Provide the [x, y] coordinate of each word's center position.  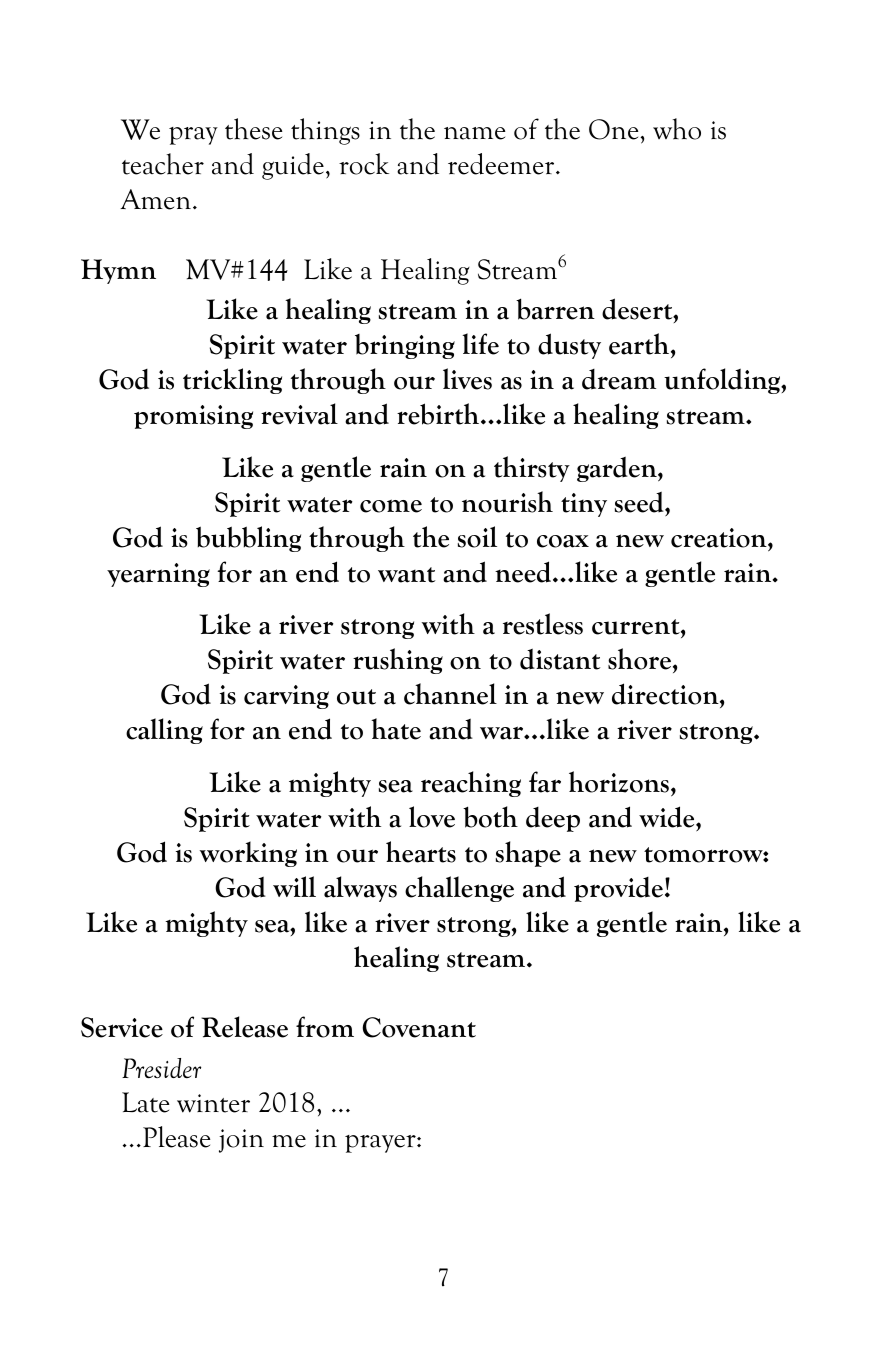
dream [619, 379]
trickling [232, 381]
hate [396, 729]
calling [164, 731]
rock [364, 164]
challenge [459, 889]
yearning [158, 575]
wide [668, 817]
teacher [163, 164]
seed [640, 502]
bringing [405, 346]
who [677, 129]
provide [618, 889]
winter [213, 1103]
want [406, 575]
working [248, 854]
